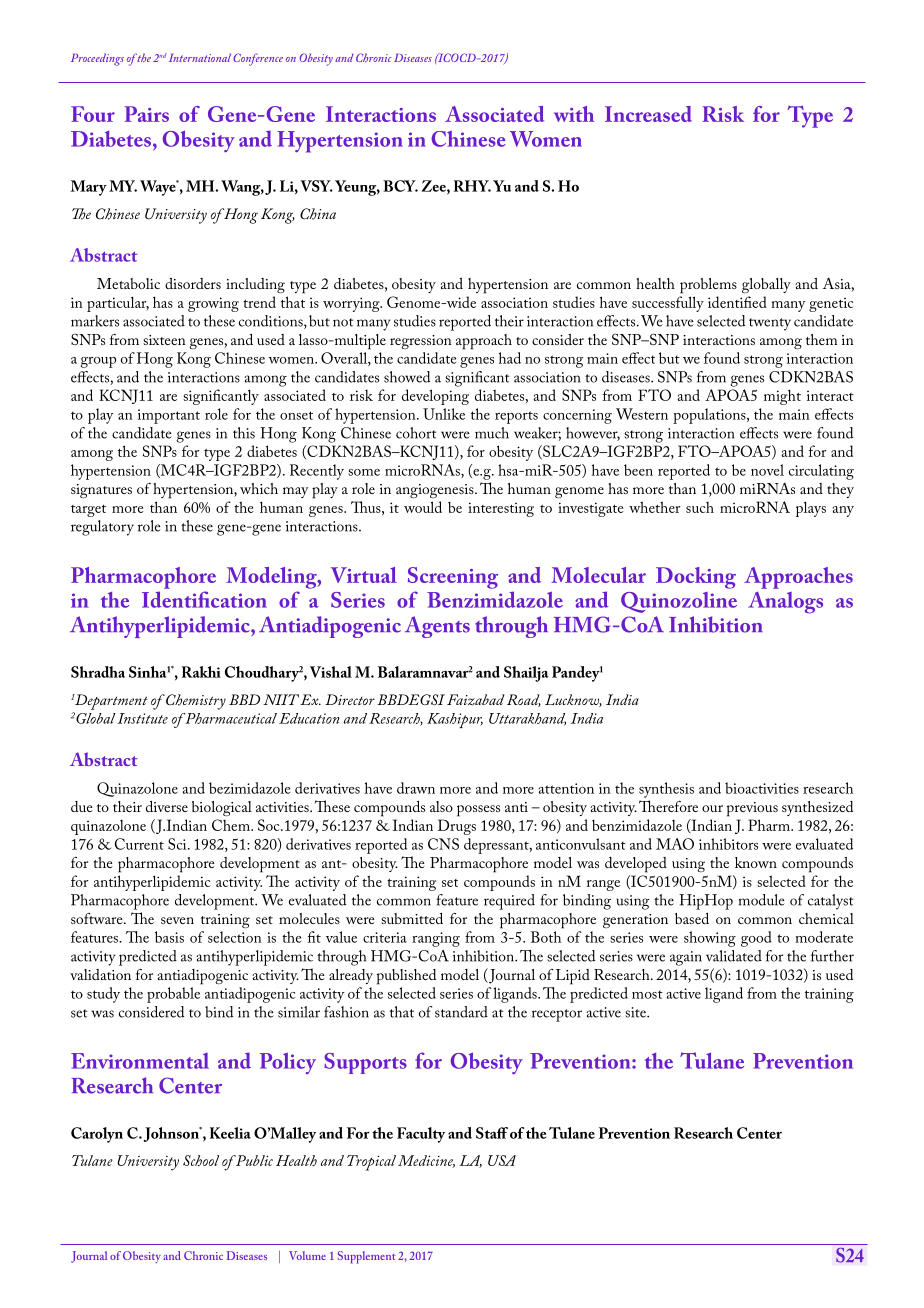 The height and width of the document is (1308, 924). Describe the element at coordinates (734, 956) in the document. I see `validated` at that location.
